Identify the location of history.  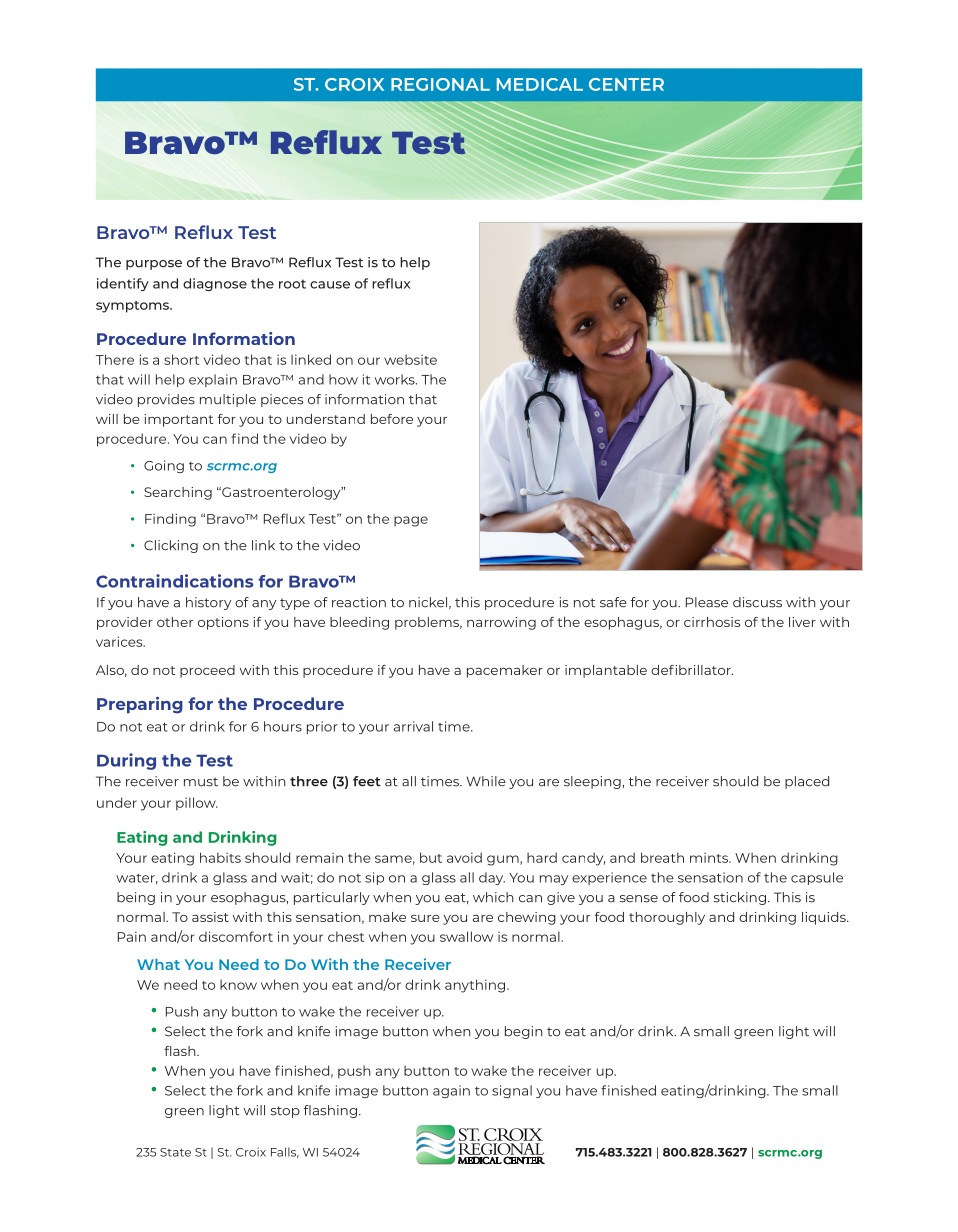
(208, 603).
